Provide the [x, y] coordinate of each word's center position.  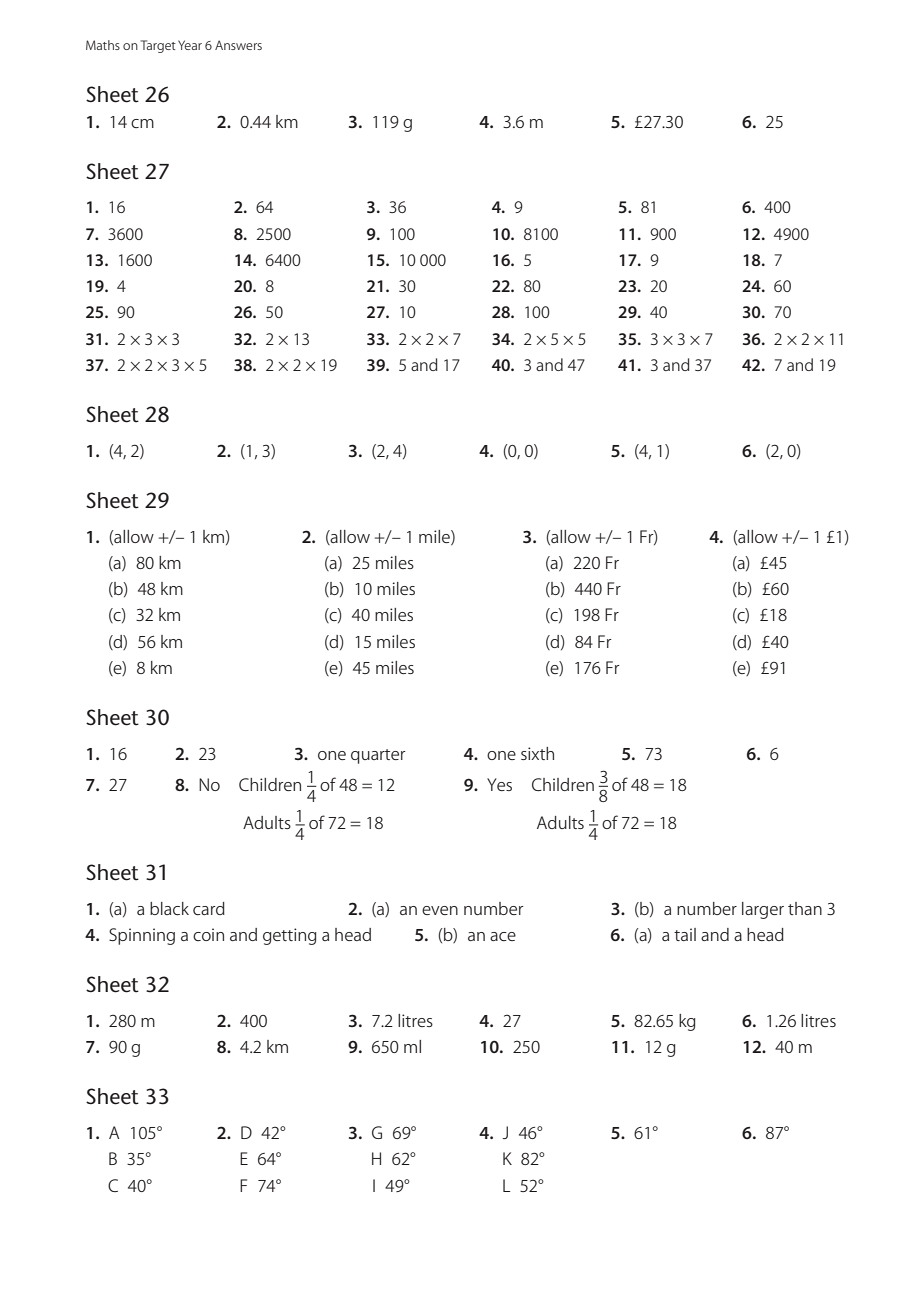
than [805, 908]
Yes [499, 784]
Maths [103, 45]
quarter [378, 756]
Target [158, 46]
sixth [537, 753]
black [169, 908]
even [440, 910]
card [209, 908]
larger [763, 910]
